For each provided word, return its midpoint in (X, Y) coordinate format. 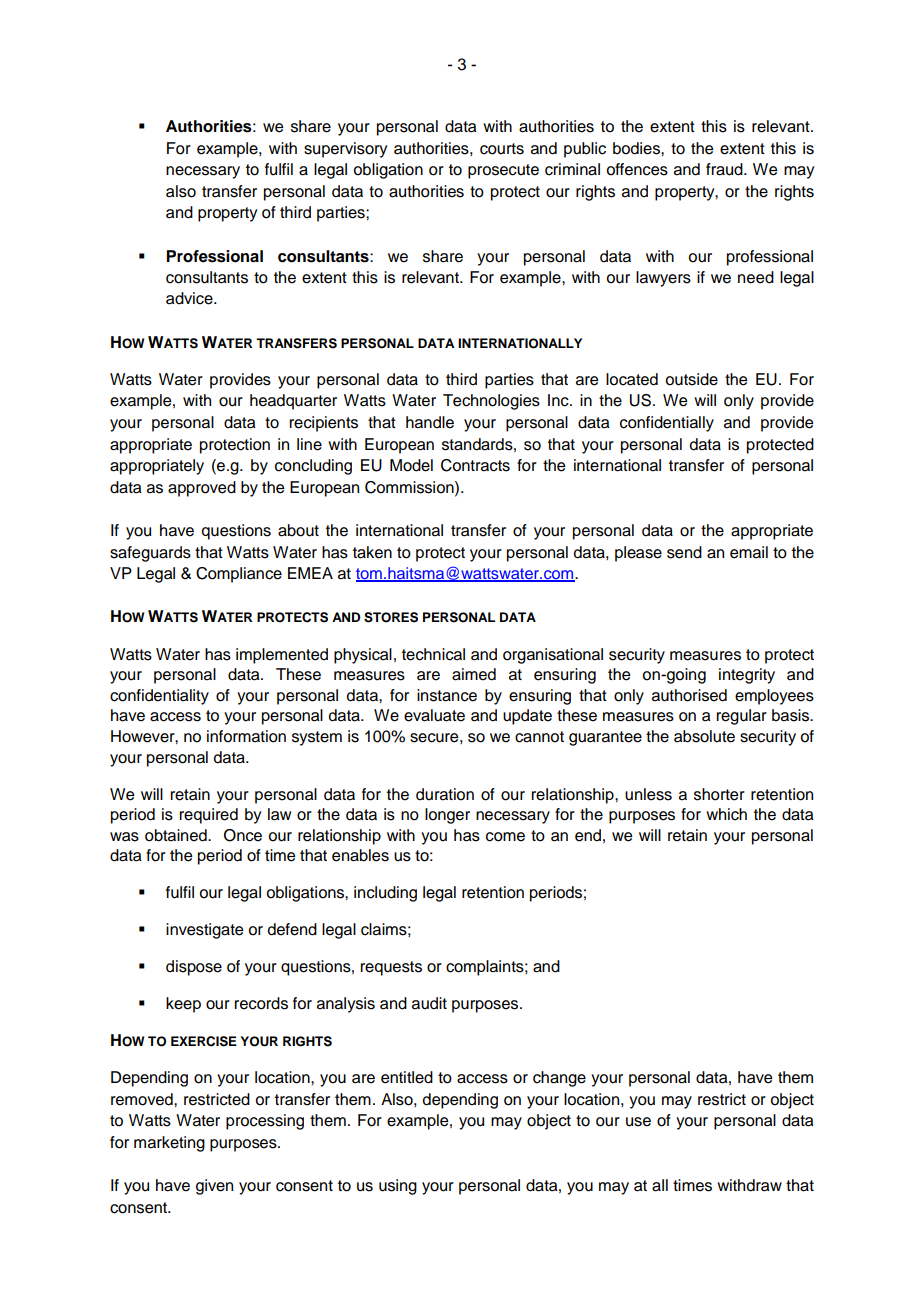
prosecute (503, 171)
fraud (725, 169)
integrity (747, 676)
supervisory (345, 150)
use (638, 1122)
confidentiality (159, 697)
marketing (169, 1144)
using (398, 1187)
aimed (474, 674)
